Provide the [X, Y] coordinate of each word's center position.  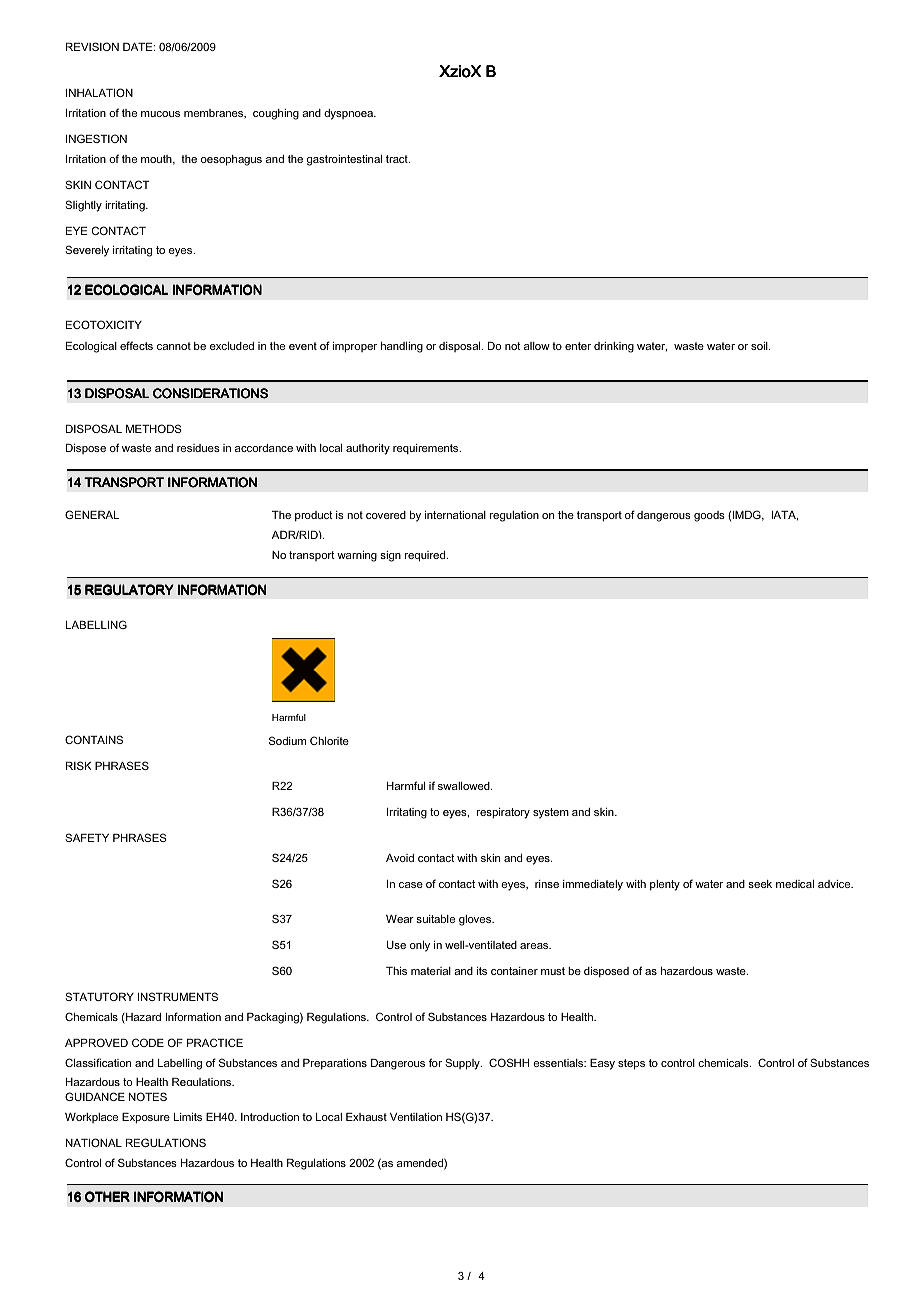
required [426, 556]
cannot [174, 346]
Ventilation [416, 1117]
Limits [188, 1117]
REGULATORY [129, 590]
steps [631, 1064]
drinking [614, 347]
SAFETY [87, 837]
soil [760, 346]
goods [709, 516]
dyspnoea [349, 114]
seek [760, 884]
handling [402, 347]
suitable [435, 919]
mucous [160, 114]
